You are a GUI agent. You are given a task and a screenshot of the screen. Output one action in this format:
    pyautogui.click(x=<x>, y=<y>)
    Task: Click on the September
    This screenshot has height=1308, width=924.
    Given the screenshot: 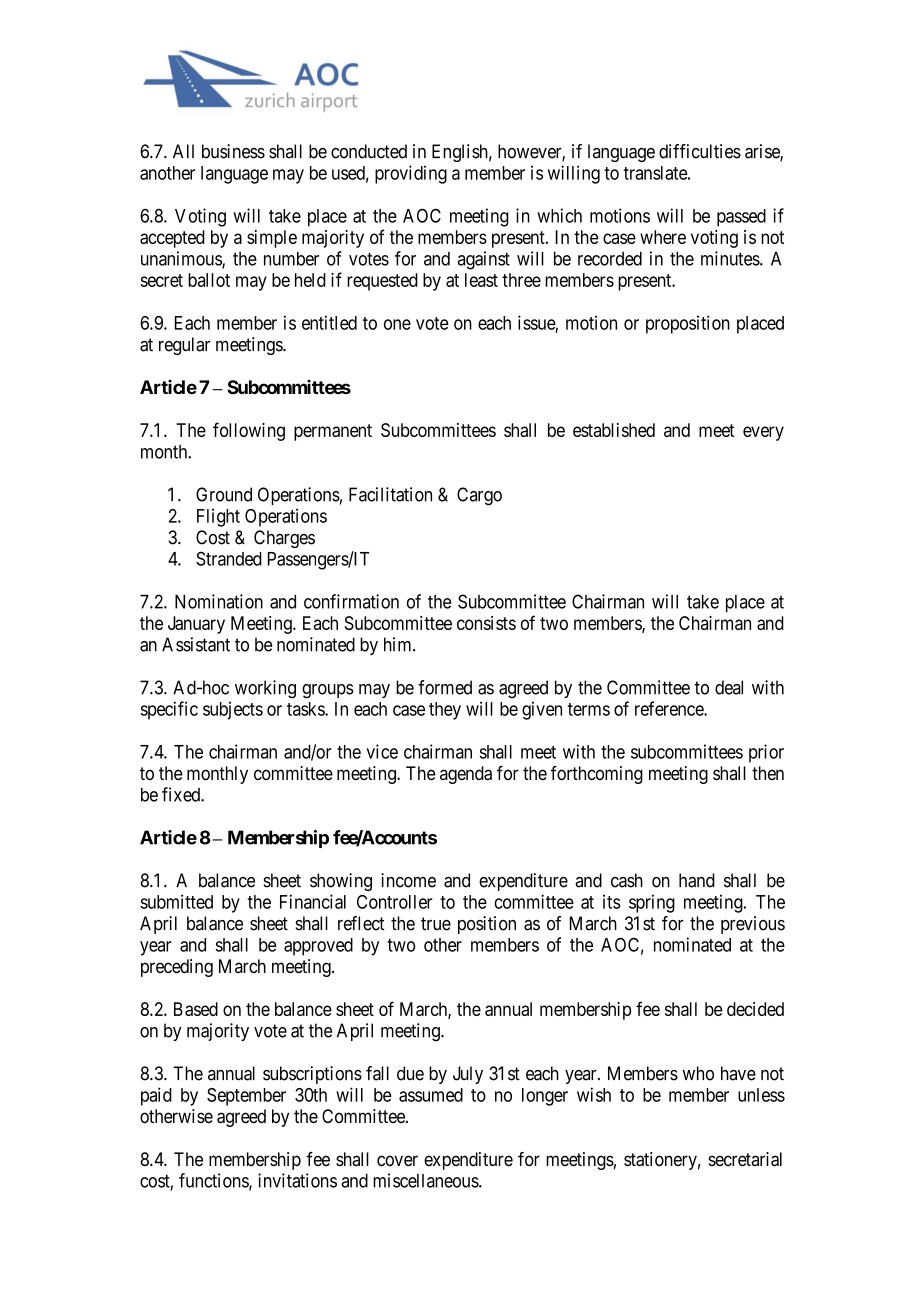 What is the action you would take?
    pyautogui.click(x=246, y=1097)
